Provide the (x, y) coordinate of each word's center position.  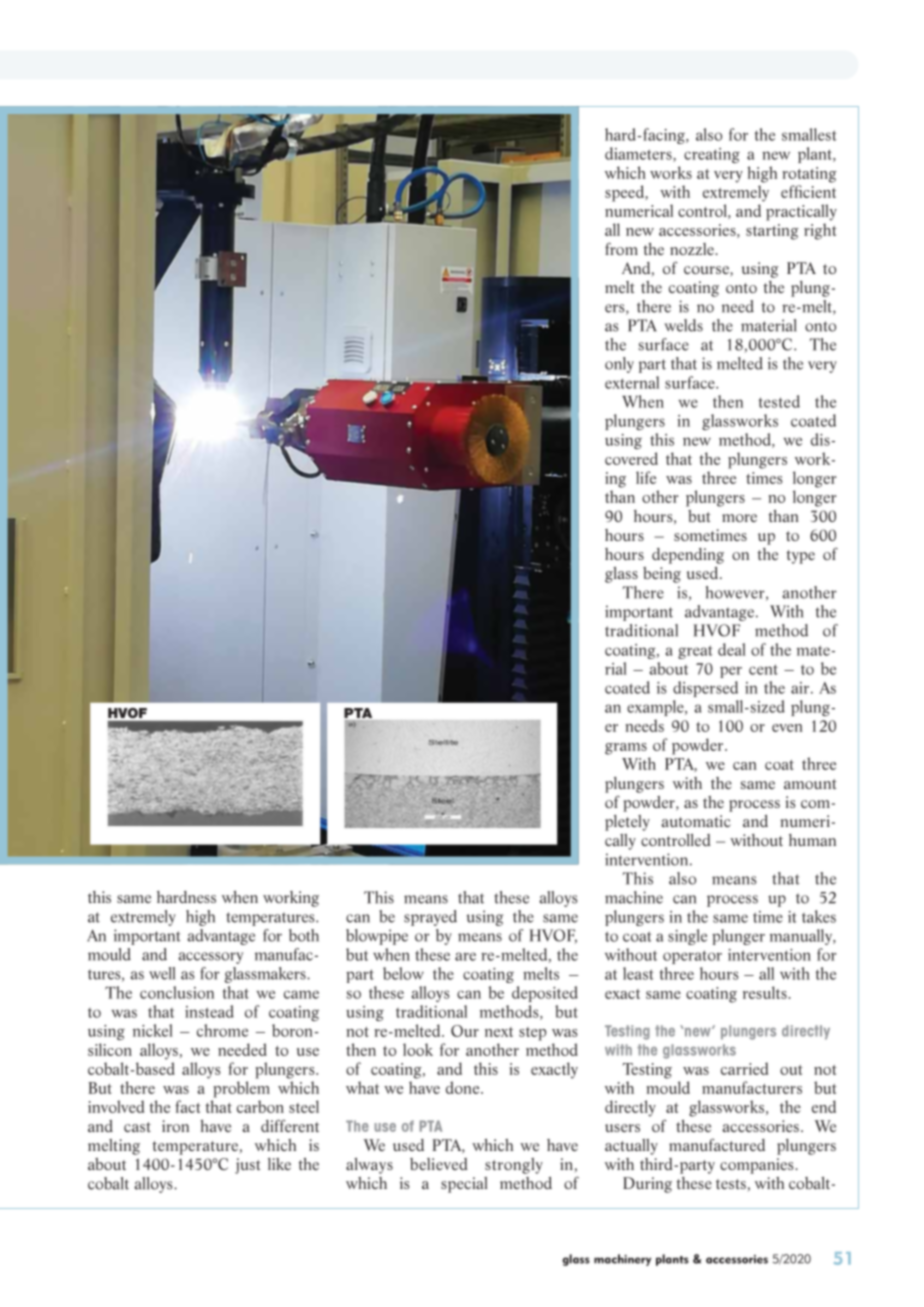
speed (625, 193)
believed (439, 1164)
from (621, 248)
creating (712, 155)
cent (763, 669)
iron (175, 1126)
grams (626, 749)
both (304, 935)
